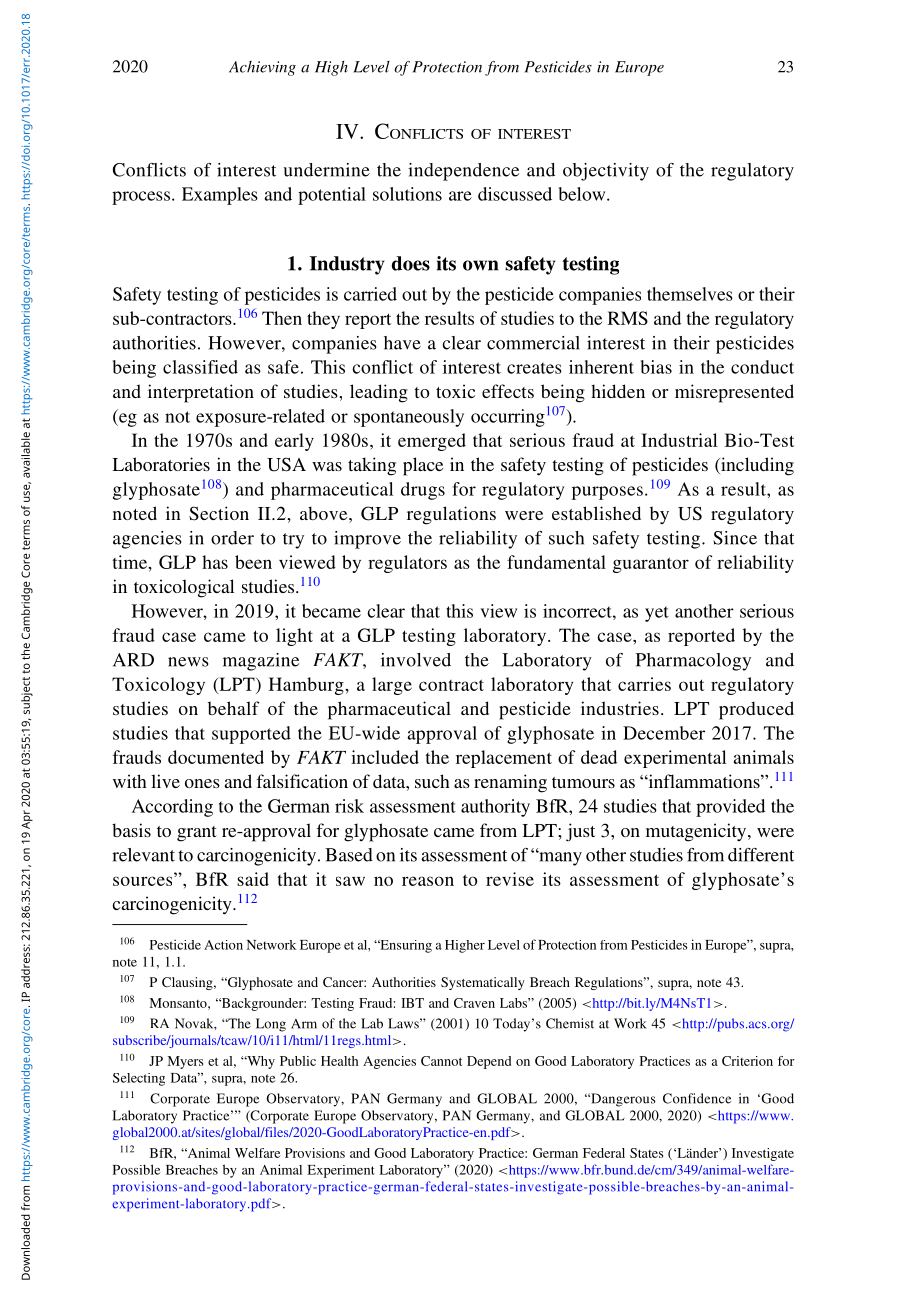  What do you see at coordinates (185, 1062) in the image?
I see `Myers` at bounding box center [185, 1062].
